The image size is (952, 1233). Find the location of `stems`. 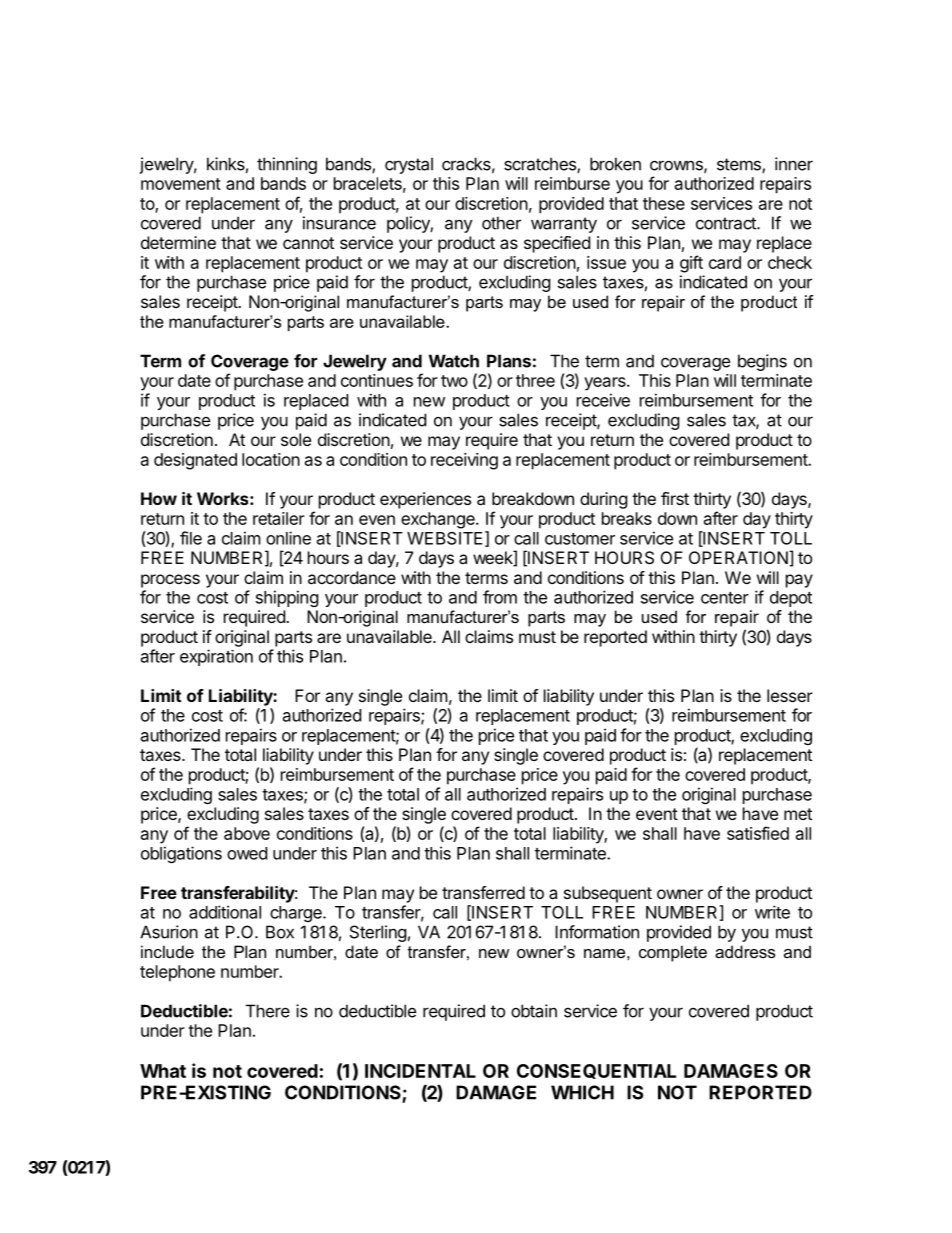

stems is located at coordinates (740, 165).
